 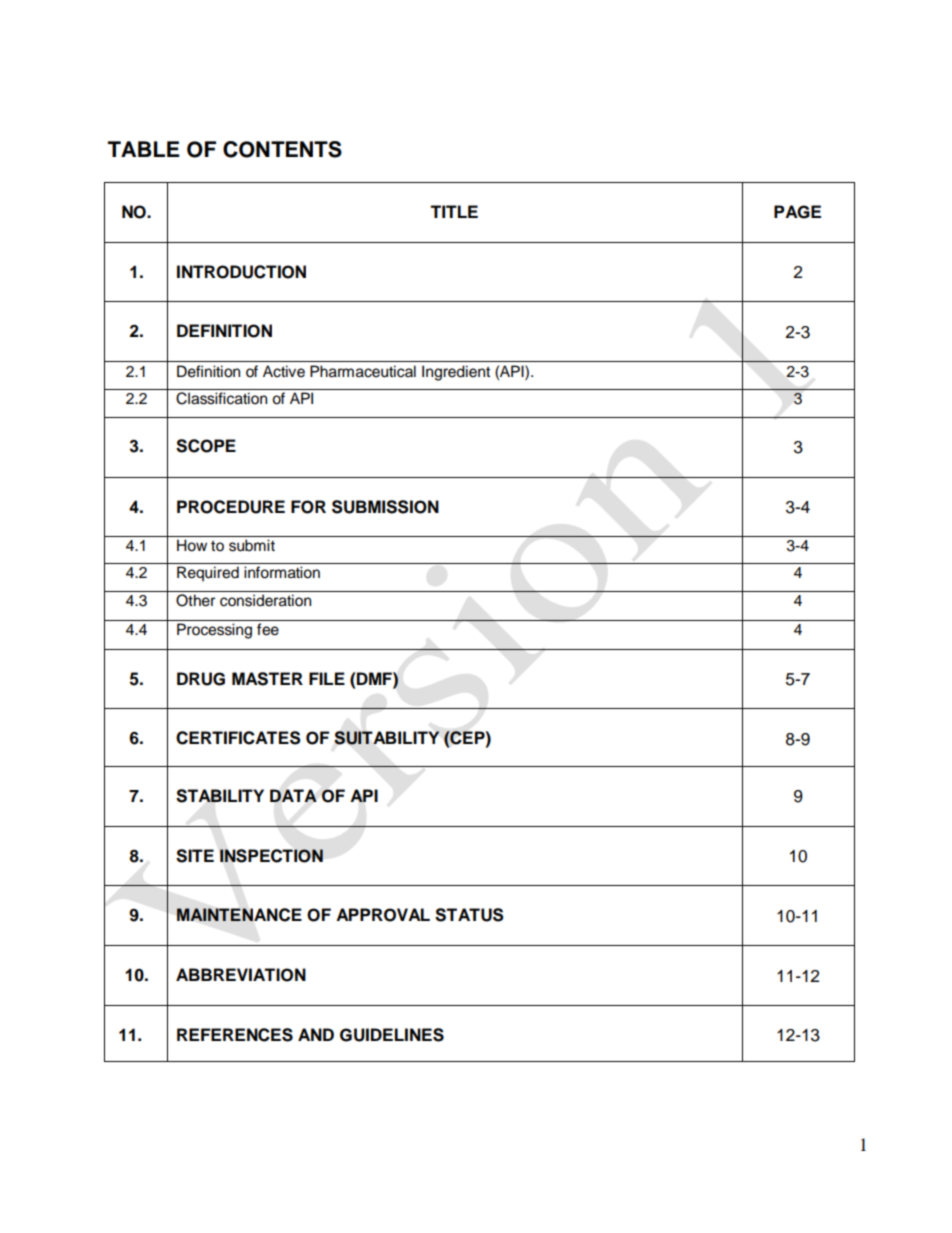 I want to click on Other, so click(x=195, y=600).
